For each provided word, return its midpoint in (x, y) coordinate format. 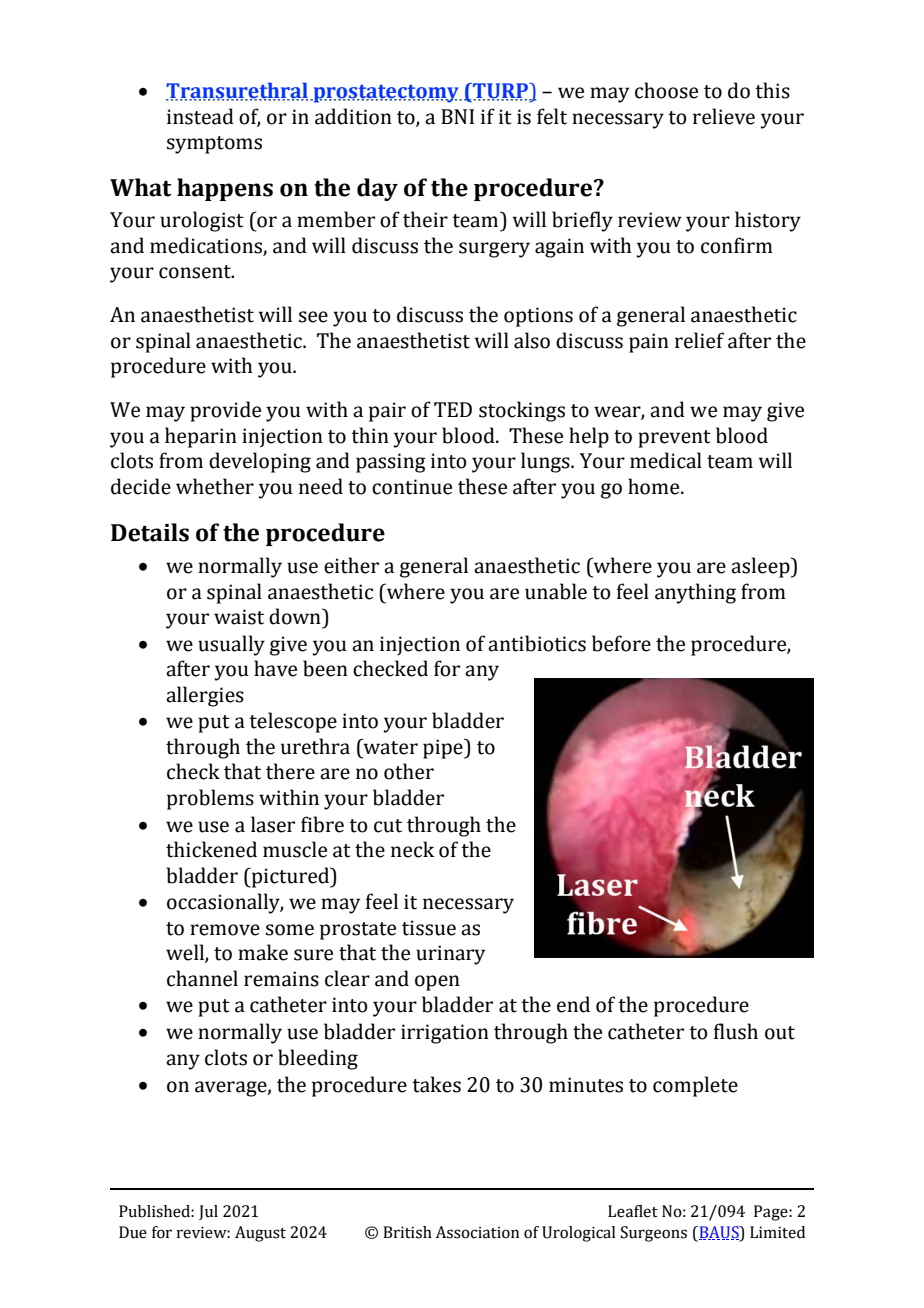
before (621, 643)
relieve (724, 116)
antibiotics (537, 643)
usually (231, 645)
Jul (208, 1212)
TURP (500, 92)
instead (200, 116)
